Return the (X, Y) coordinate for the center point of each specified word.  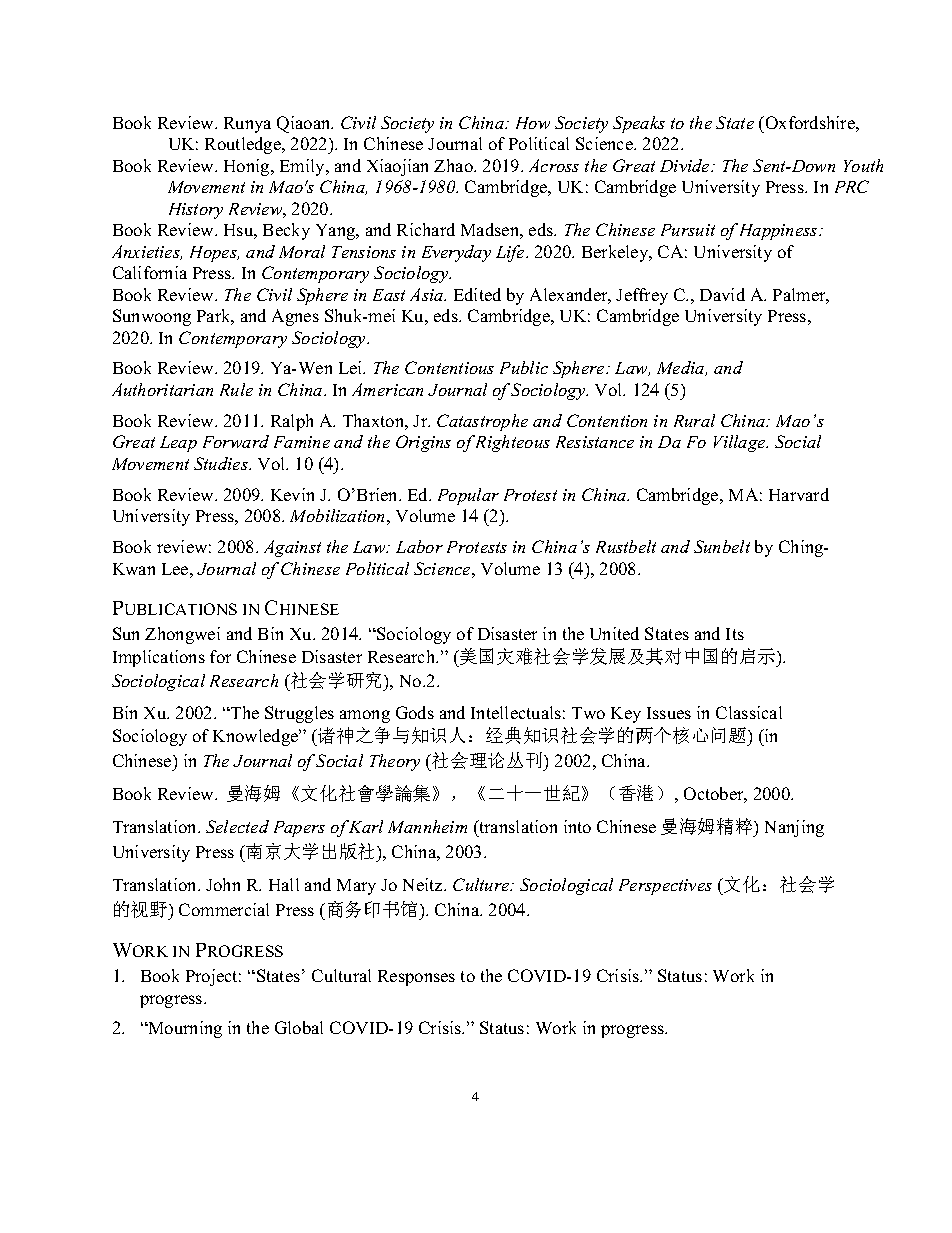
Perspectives (665, 887)
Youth (863, 165)
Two (588, 713)
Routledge (244, 145)
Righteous (513, 443)
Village (741, 443)
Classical (749, 712)
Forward (236, 441)
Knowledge (257, 737)
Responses (416, 978)
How (533, 123)
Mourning (184, 1029)
